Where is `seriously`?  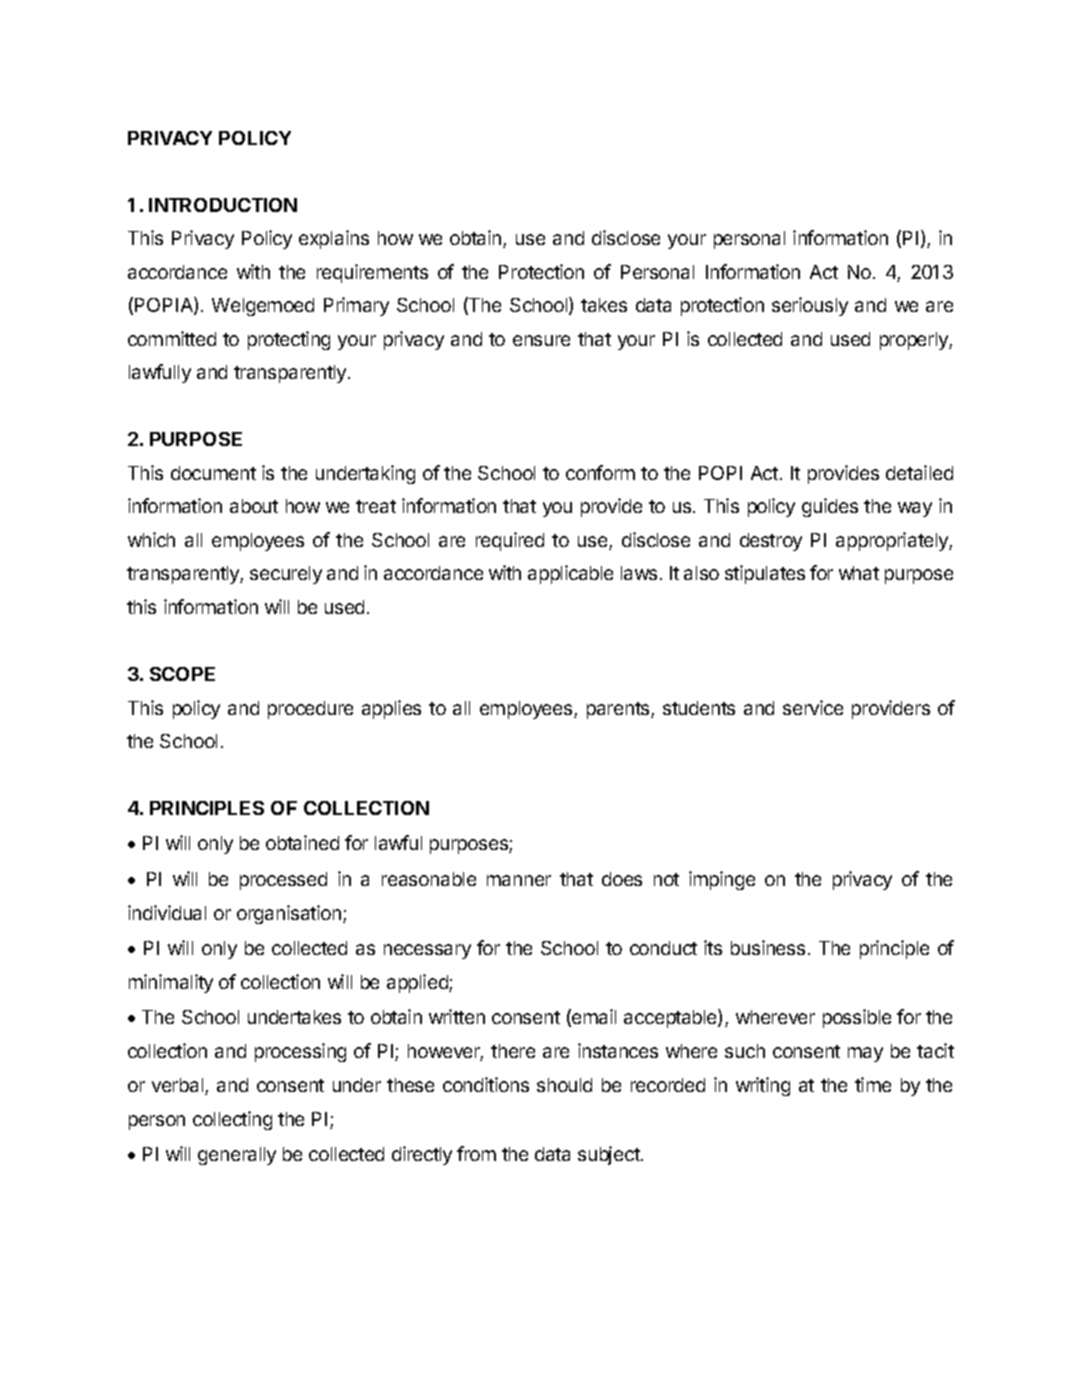
seriously is located at coordinates (810, 306).
